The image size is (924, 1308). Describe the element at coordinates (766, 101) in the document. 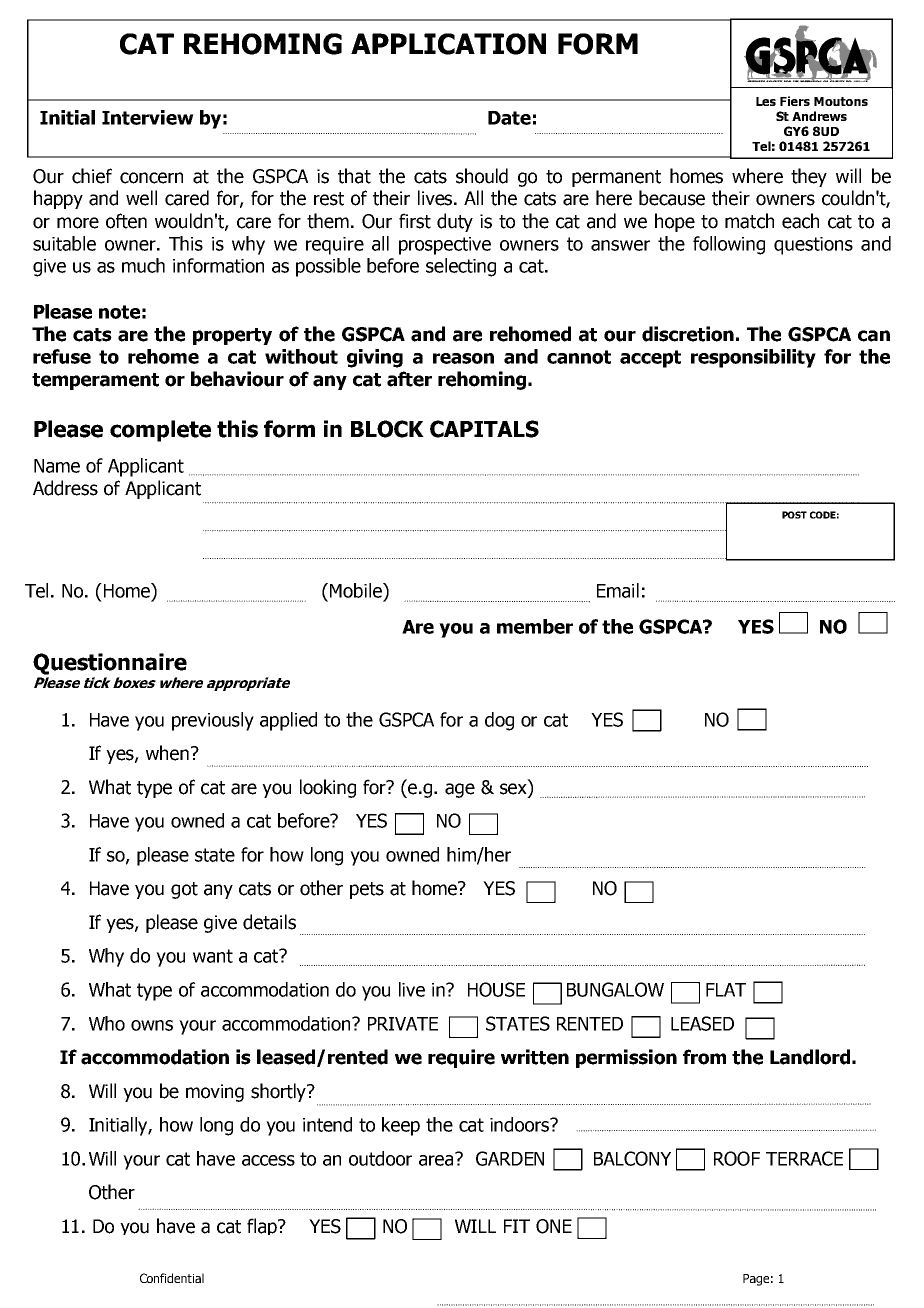

I see `Les` at that location.
